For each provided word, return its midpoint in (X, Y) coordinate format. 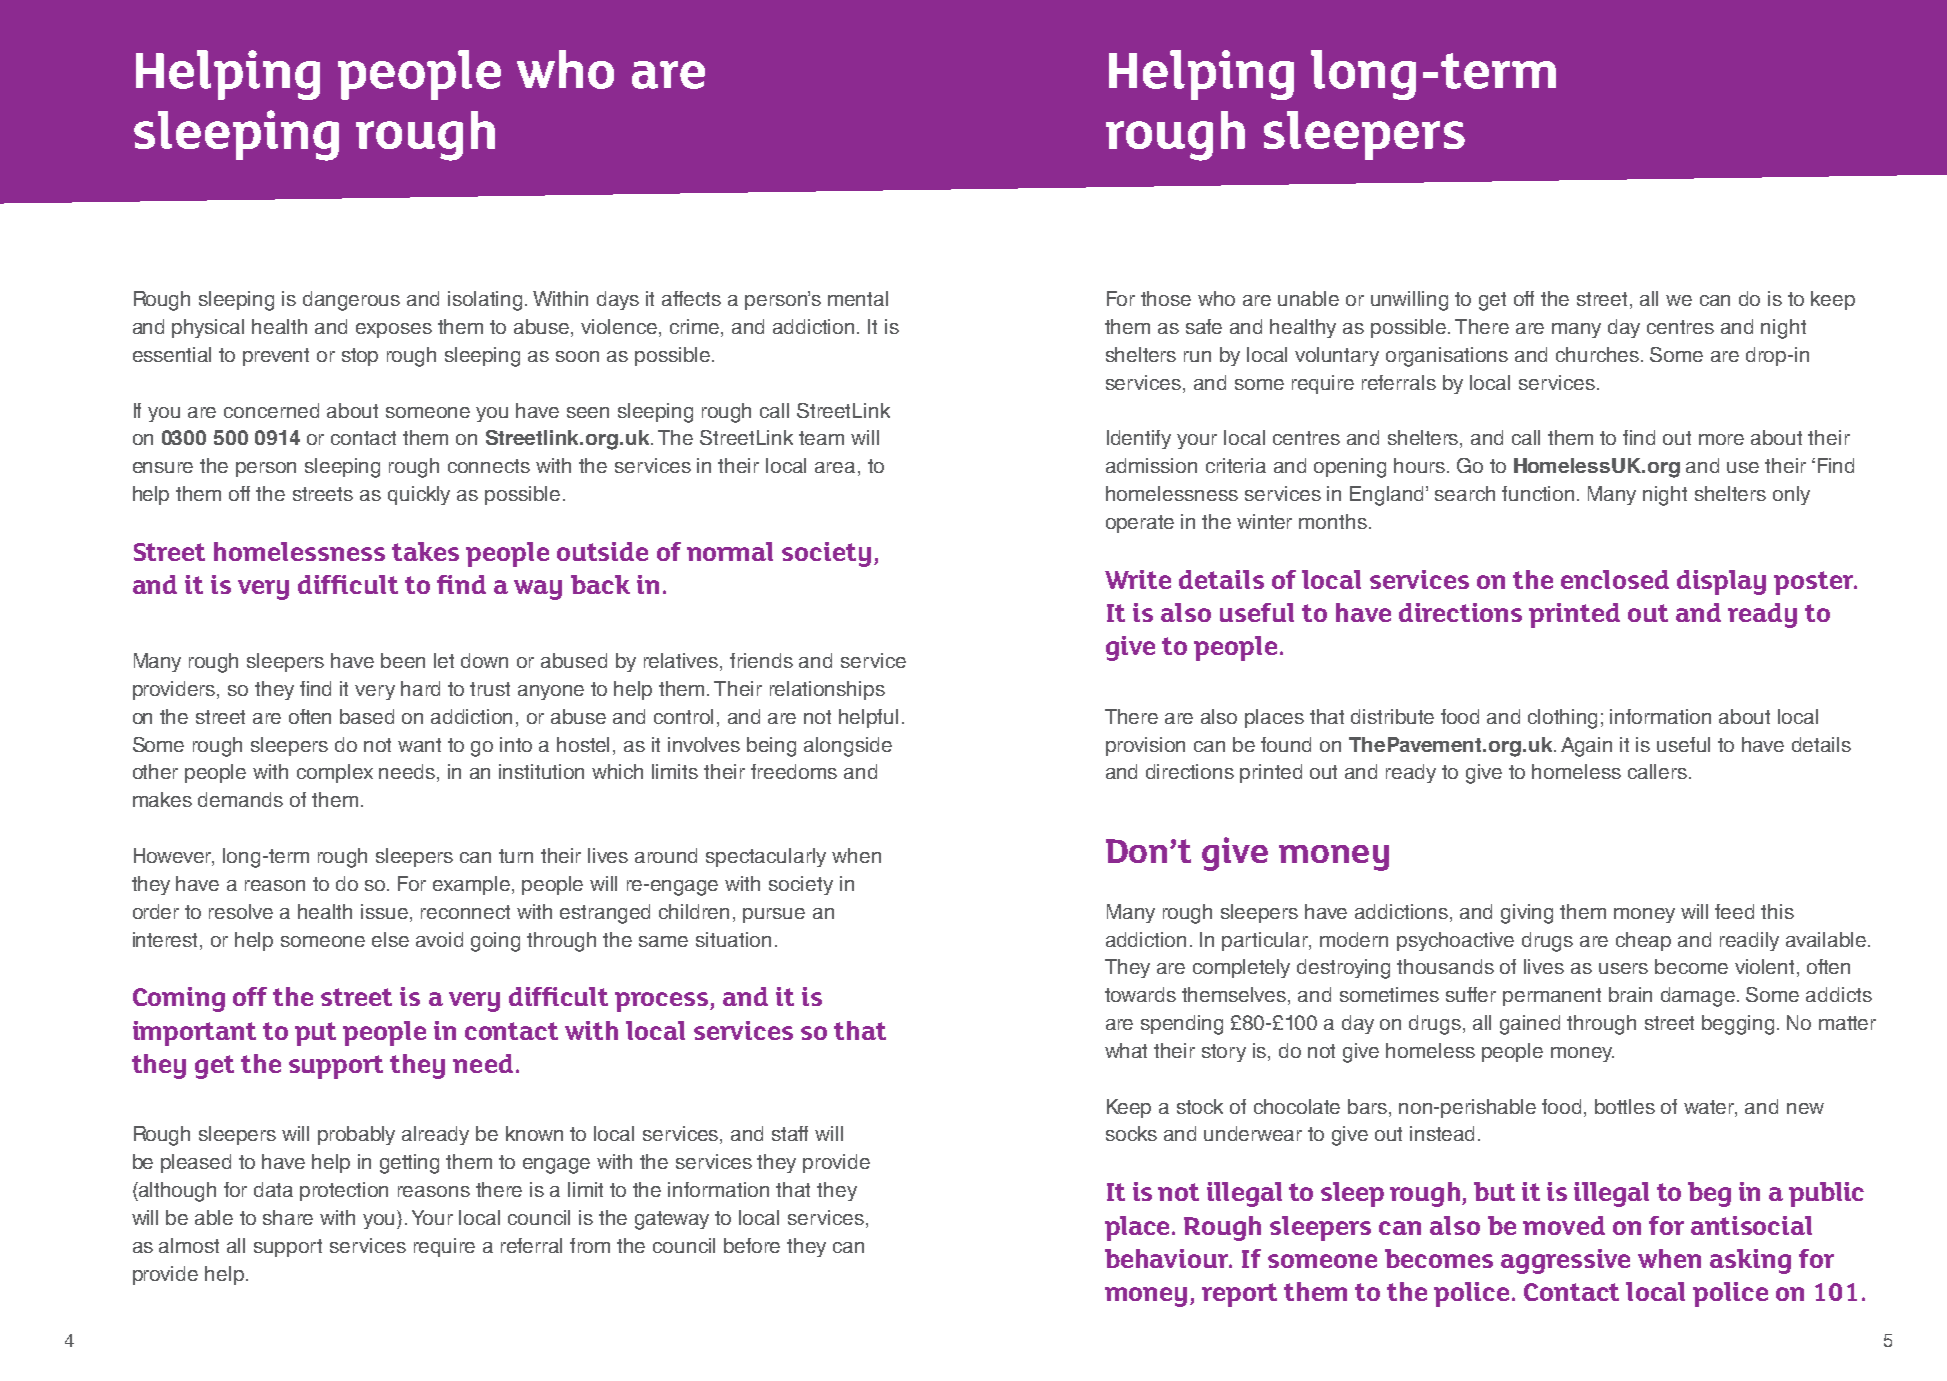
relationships (827, 690)
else (390, 939)
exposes (394, 330)
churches (1599, 354)
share (288, 1217)
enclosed (1615, 579)
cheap (1643, 941)
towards (1140, 994)
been (403, 660)
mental (858, 298)
